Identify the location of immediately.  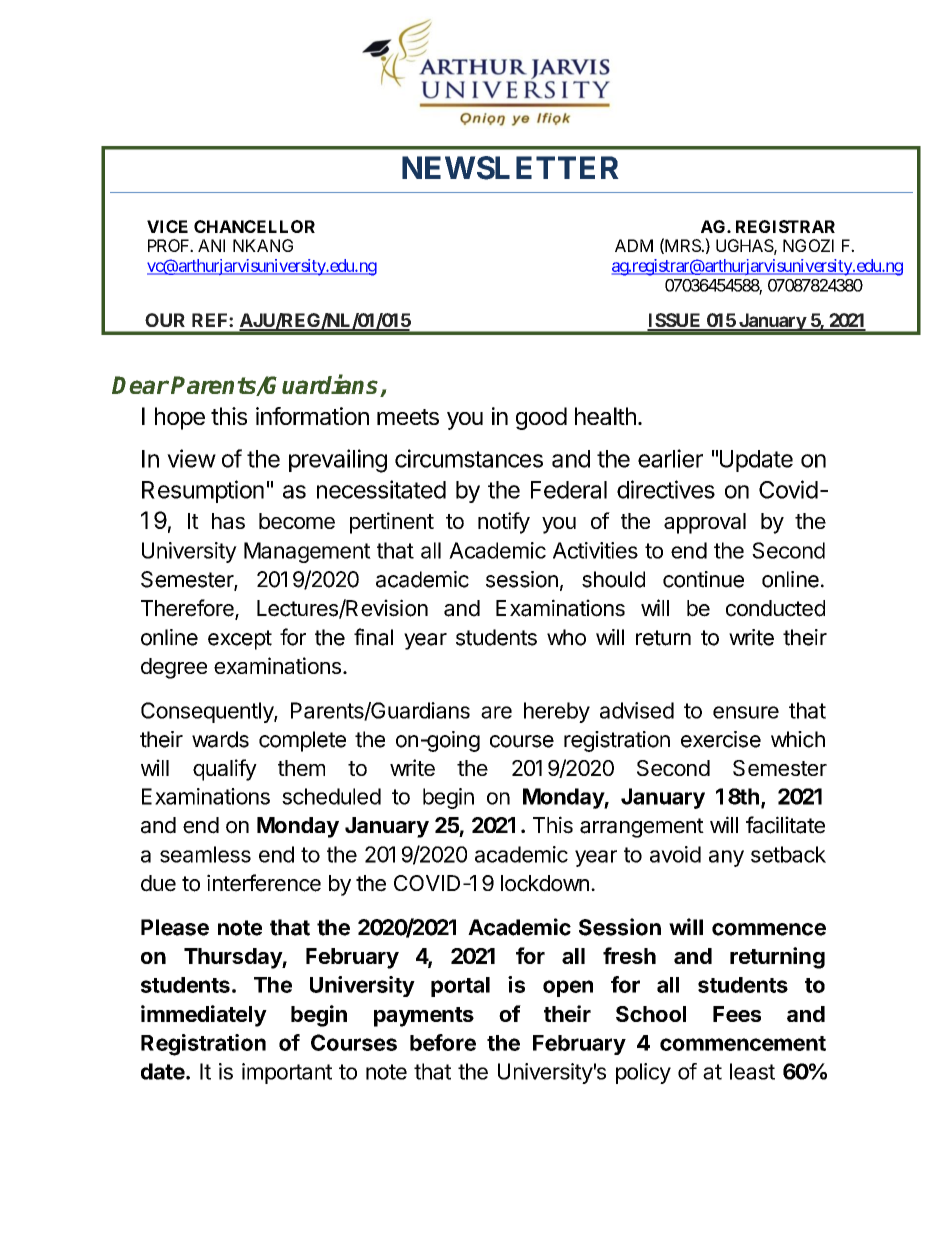
(204, 1016).
